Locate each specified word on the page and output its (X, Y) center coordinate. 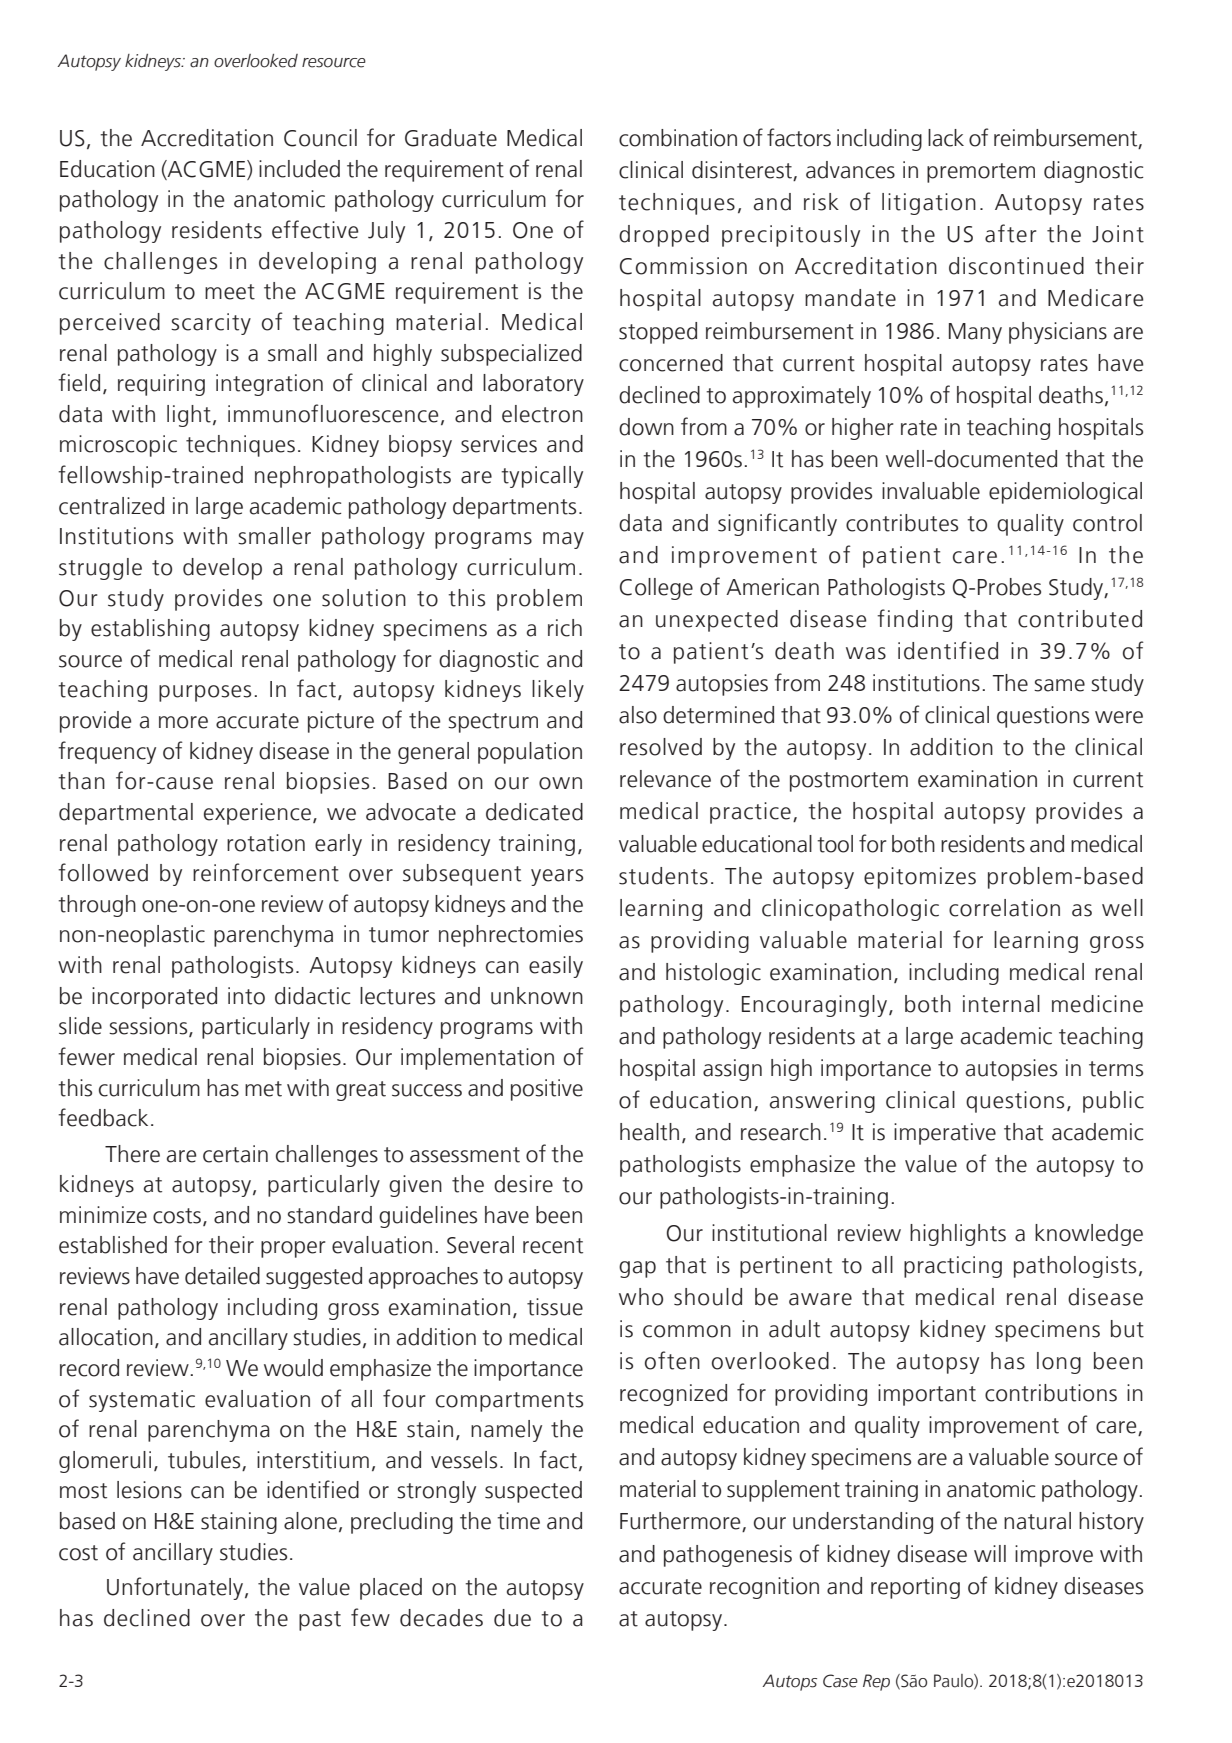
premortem (981, 173)
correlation (1004, 908)
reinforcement (266, 872)
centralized (111, 506)
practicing (953, 1267)
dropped (664, 236)
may (563, 540)
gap (637, 1269)
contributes (902, 523)
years (557, 877)
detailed (222, 1276)
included (299, 169)
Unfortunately (176, 1588)
